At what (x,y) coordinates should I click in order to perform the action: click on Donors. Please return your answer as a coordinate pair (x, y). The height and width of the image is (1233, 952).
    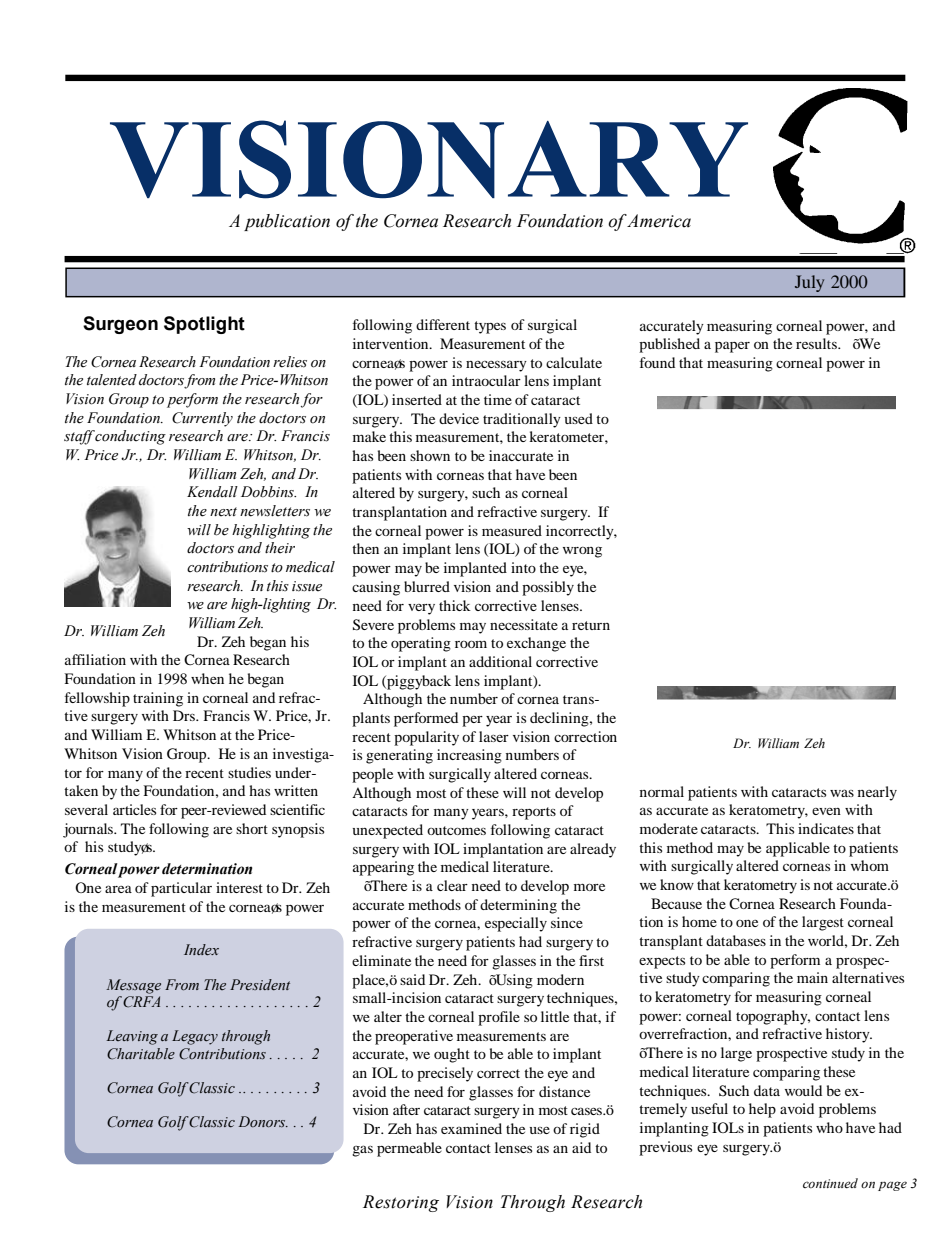
    Looking at the image, I should click on (263, 1122).
